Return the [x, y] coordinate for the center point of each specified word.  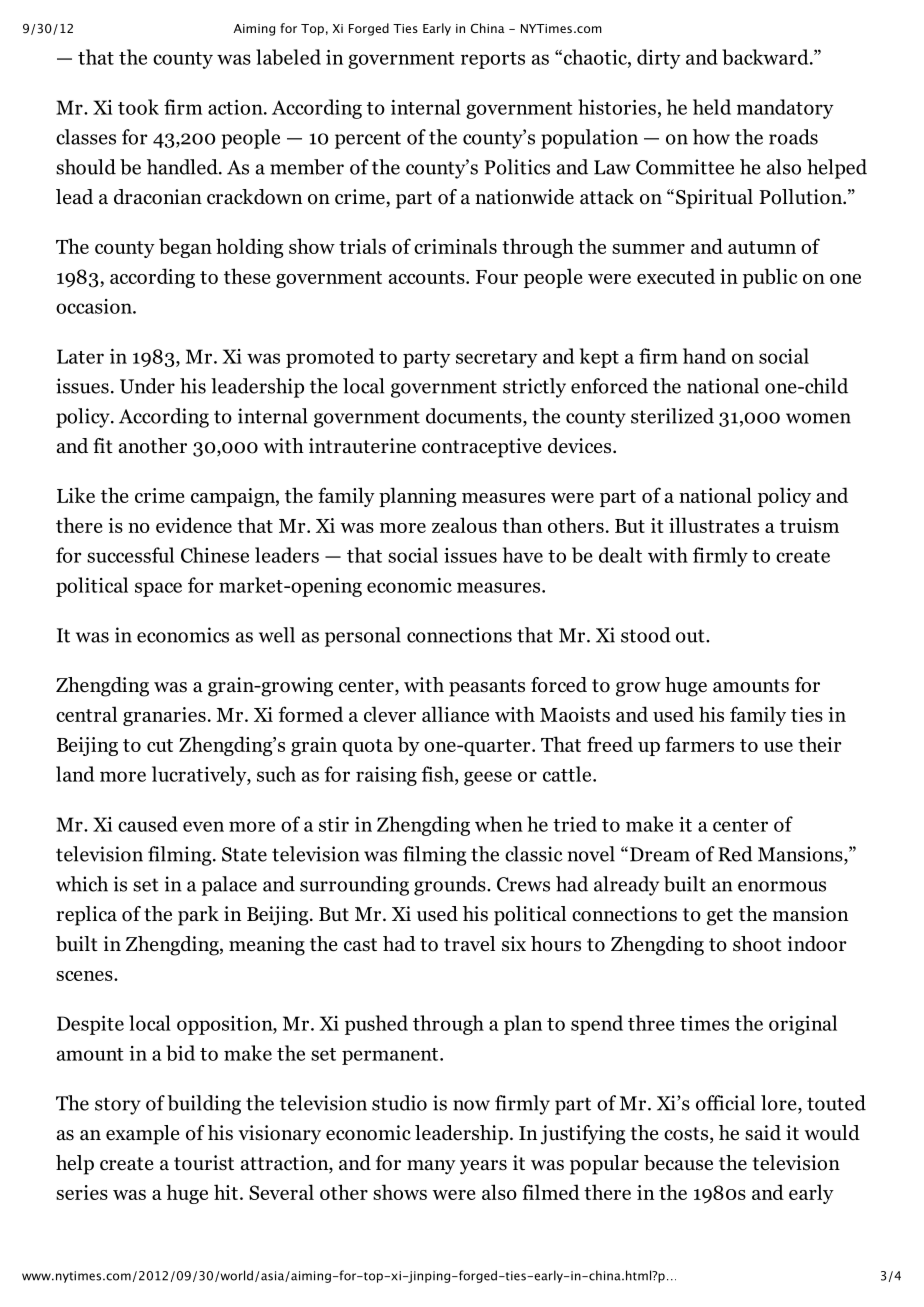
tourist [204, 1163]
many [431, 1167]
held [712, 107]
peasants [487, 688]
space [158, 589]
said [763, 1133]
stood [646, 635]
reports [493, 60]
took [138, 107]
